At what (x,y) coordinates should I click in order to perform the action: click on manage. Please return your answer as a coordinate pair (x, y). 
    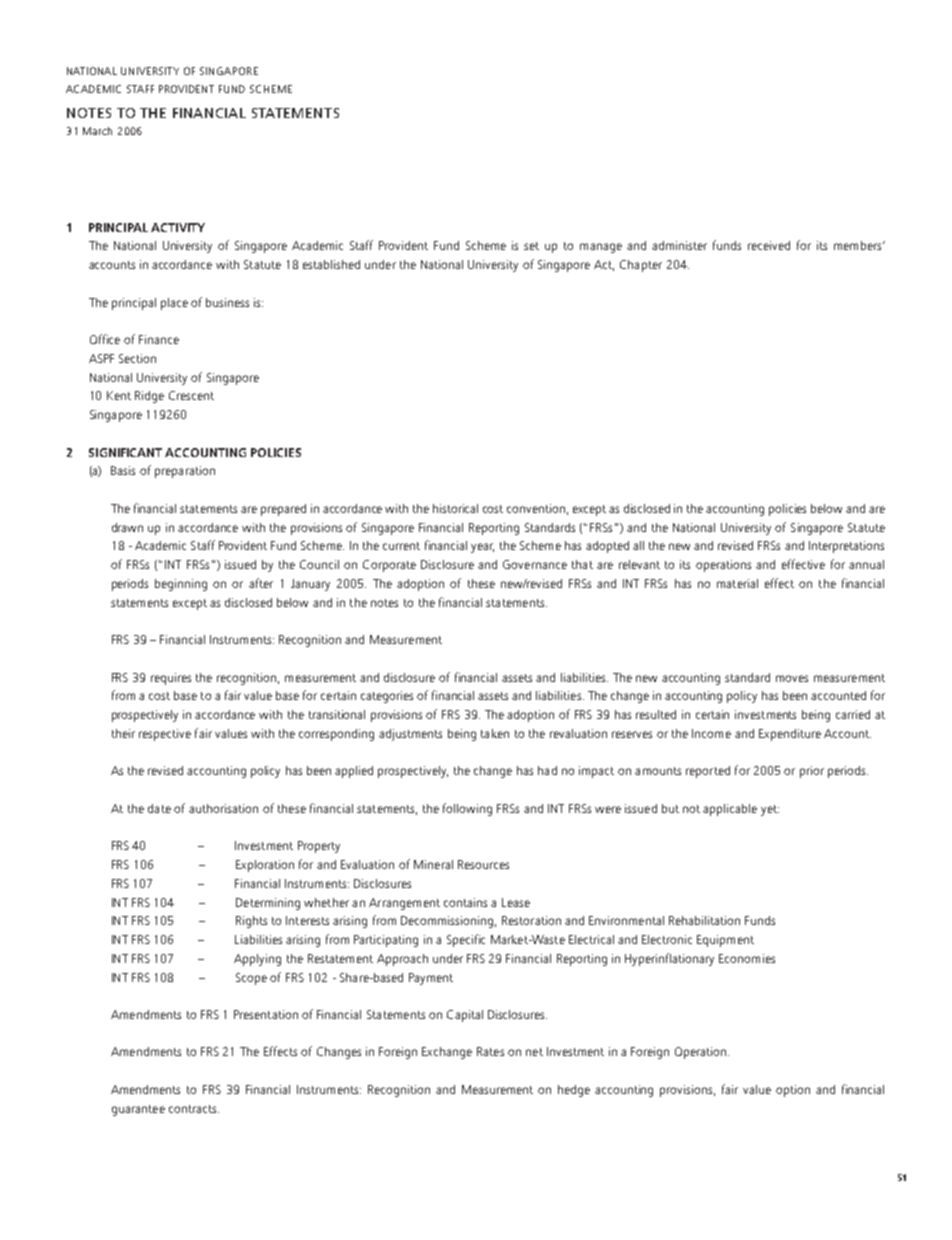
    Looking at the image, I should click on (601, 248).
